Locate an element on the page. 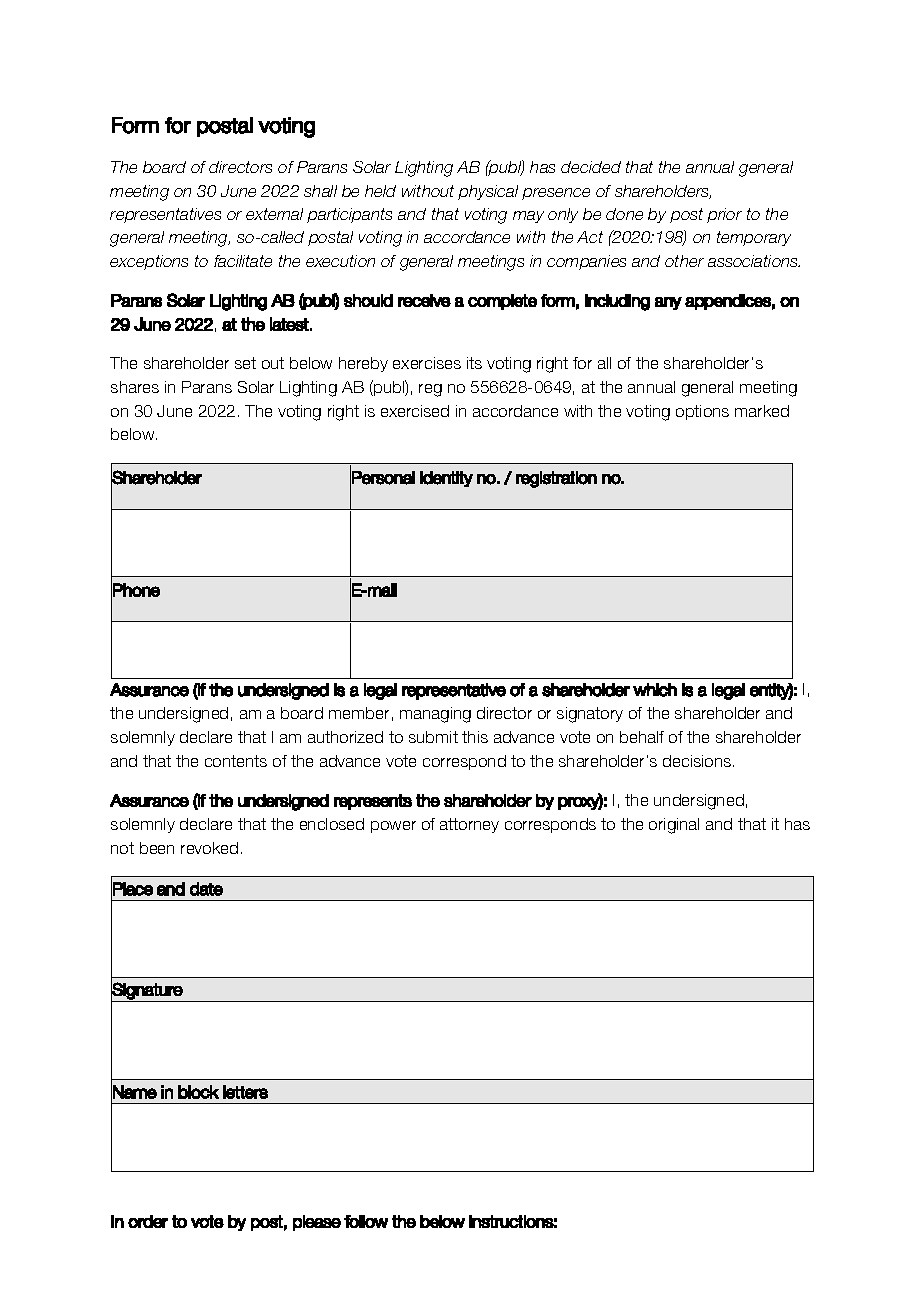  original is located at coordinates (674, 826).
